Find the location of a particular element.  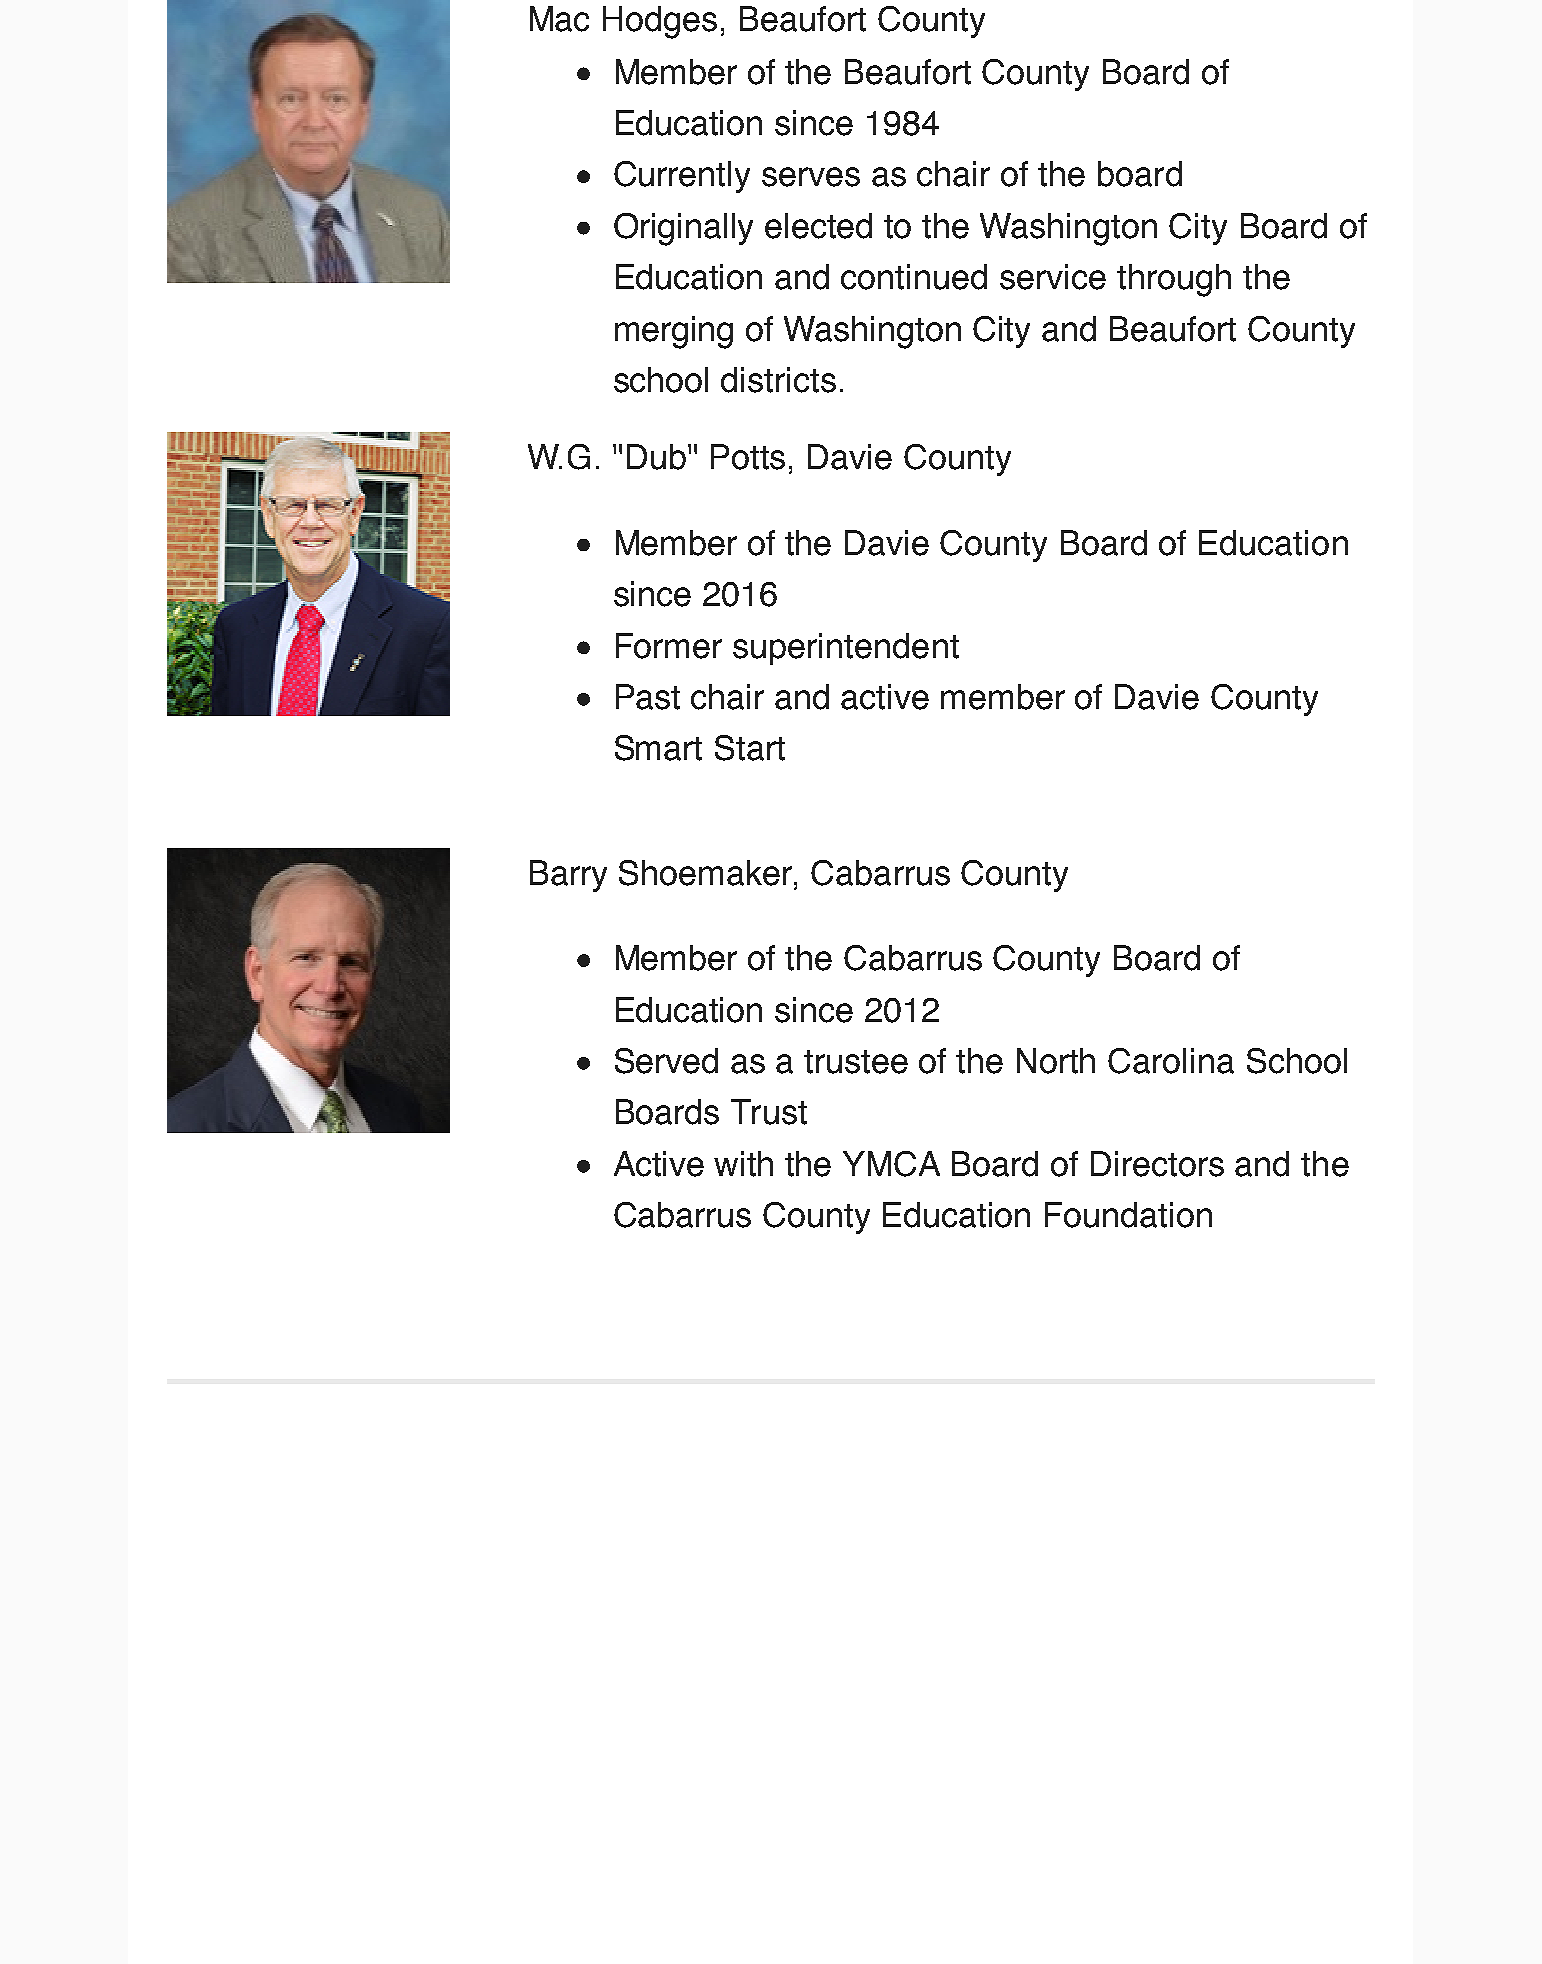

superintendent is located at coordinates (846, 649).
